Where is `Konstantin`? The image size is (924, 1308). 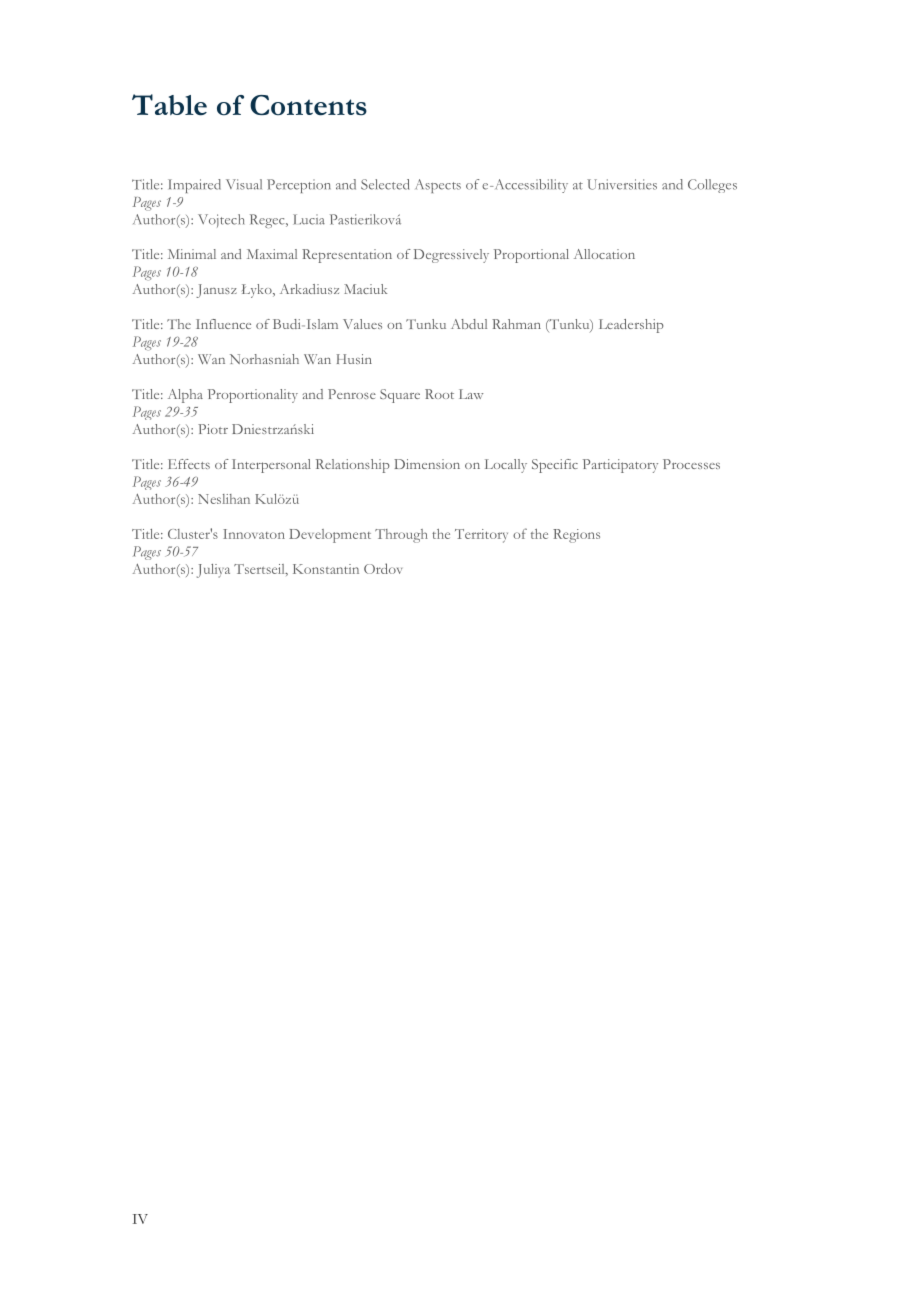 Konstantin is located at coordinates (326, 569).
